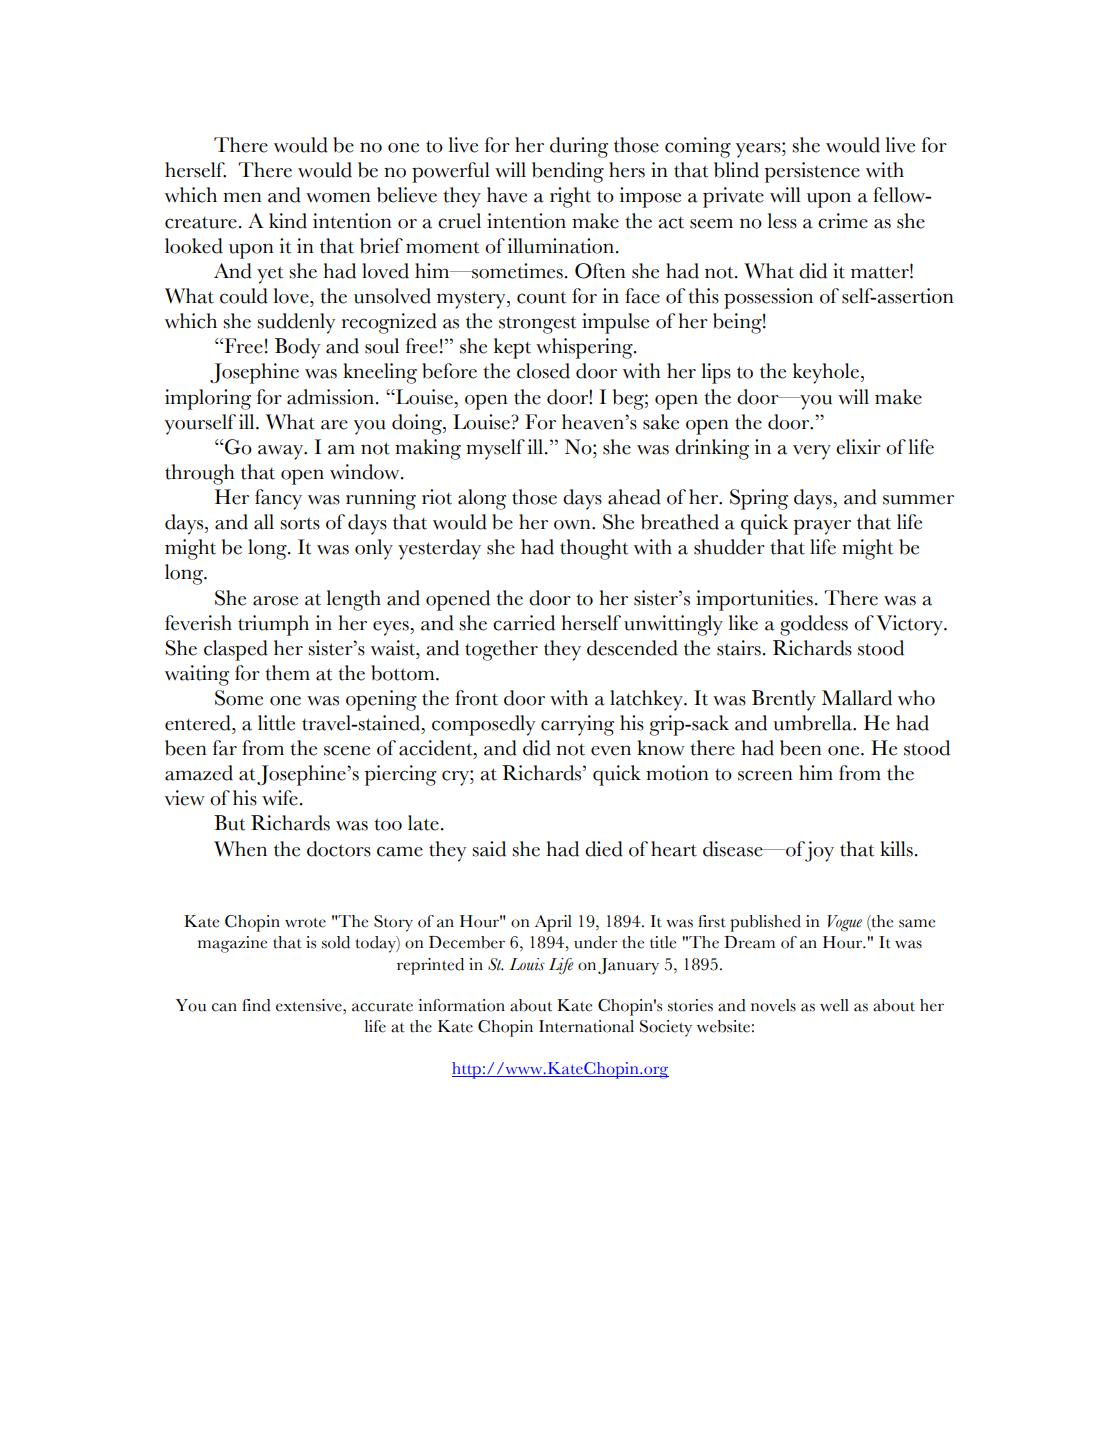 The width and height of the image is (1120, 1449). What do you see at coordinates (543, 371) in the image?
I see `closed` at bounding box center [543, 371].
